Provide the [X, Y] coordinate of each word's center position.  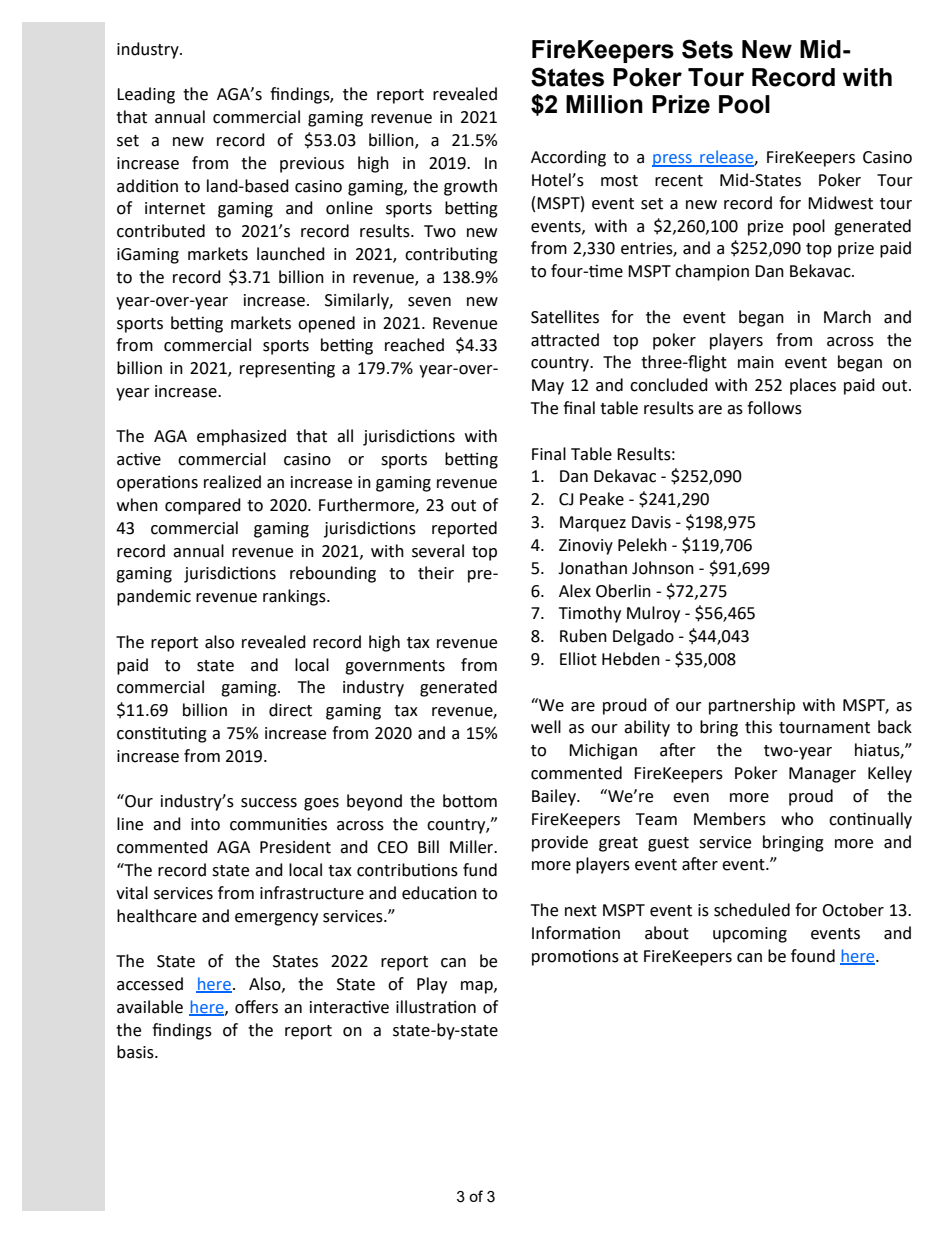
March [847, 317]
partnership [752, 706]
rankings [295, 597]
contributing [451, 255]
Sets [707, 49]
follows [774, 408]
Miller [473, 847]
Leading [146, 95]
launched [291, 254]
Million [604, 104]
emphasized [241, 437]
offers [256, 1007]
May [548, 387]
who [797, 819]
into [205, 824]
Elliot [578, 659]
